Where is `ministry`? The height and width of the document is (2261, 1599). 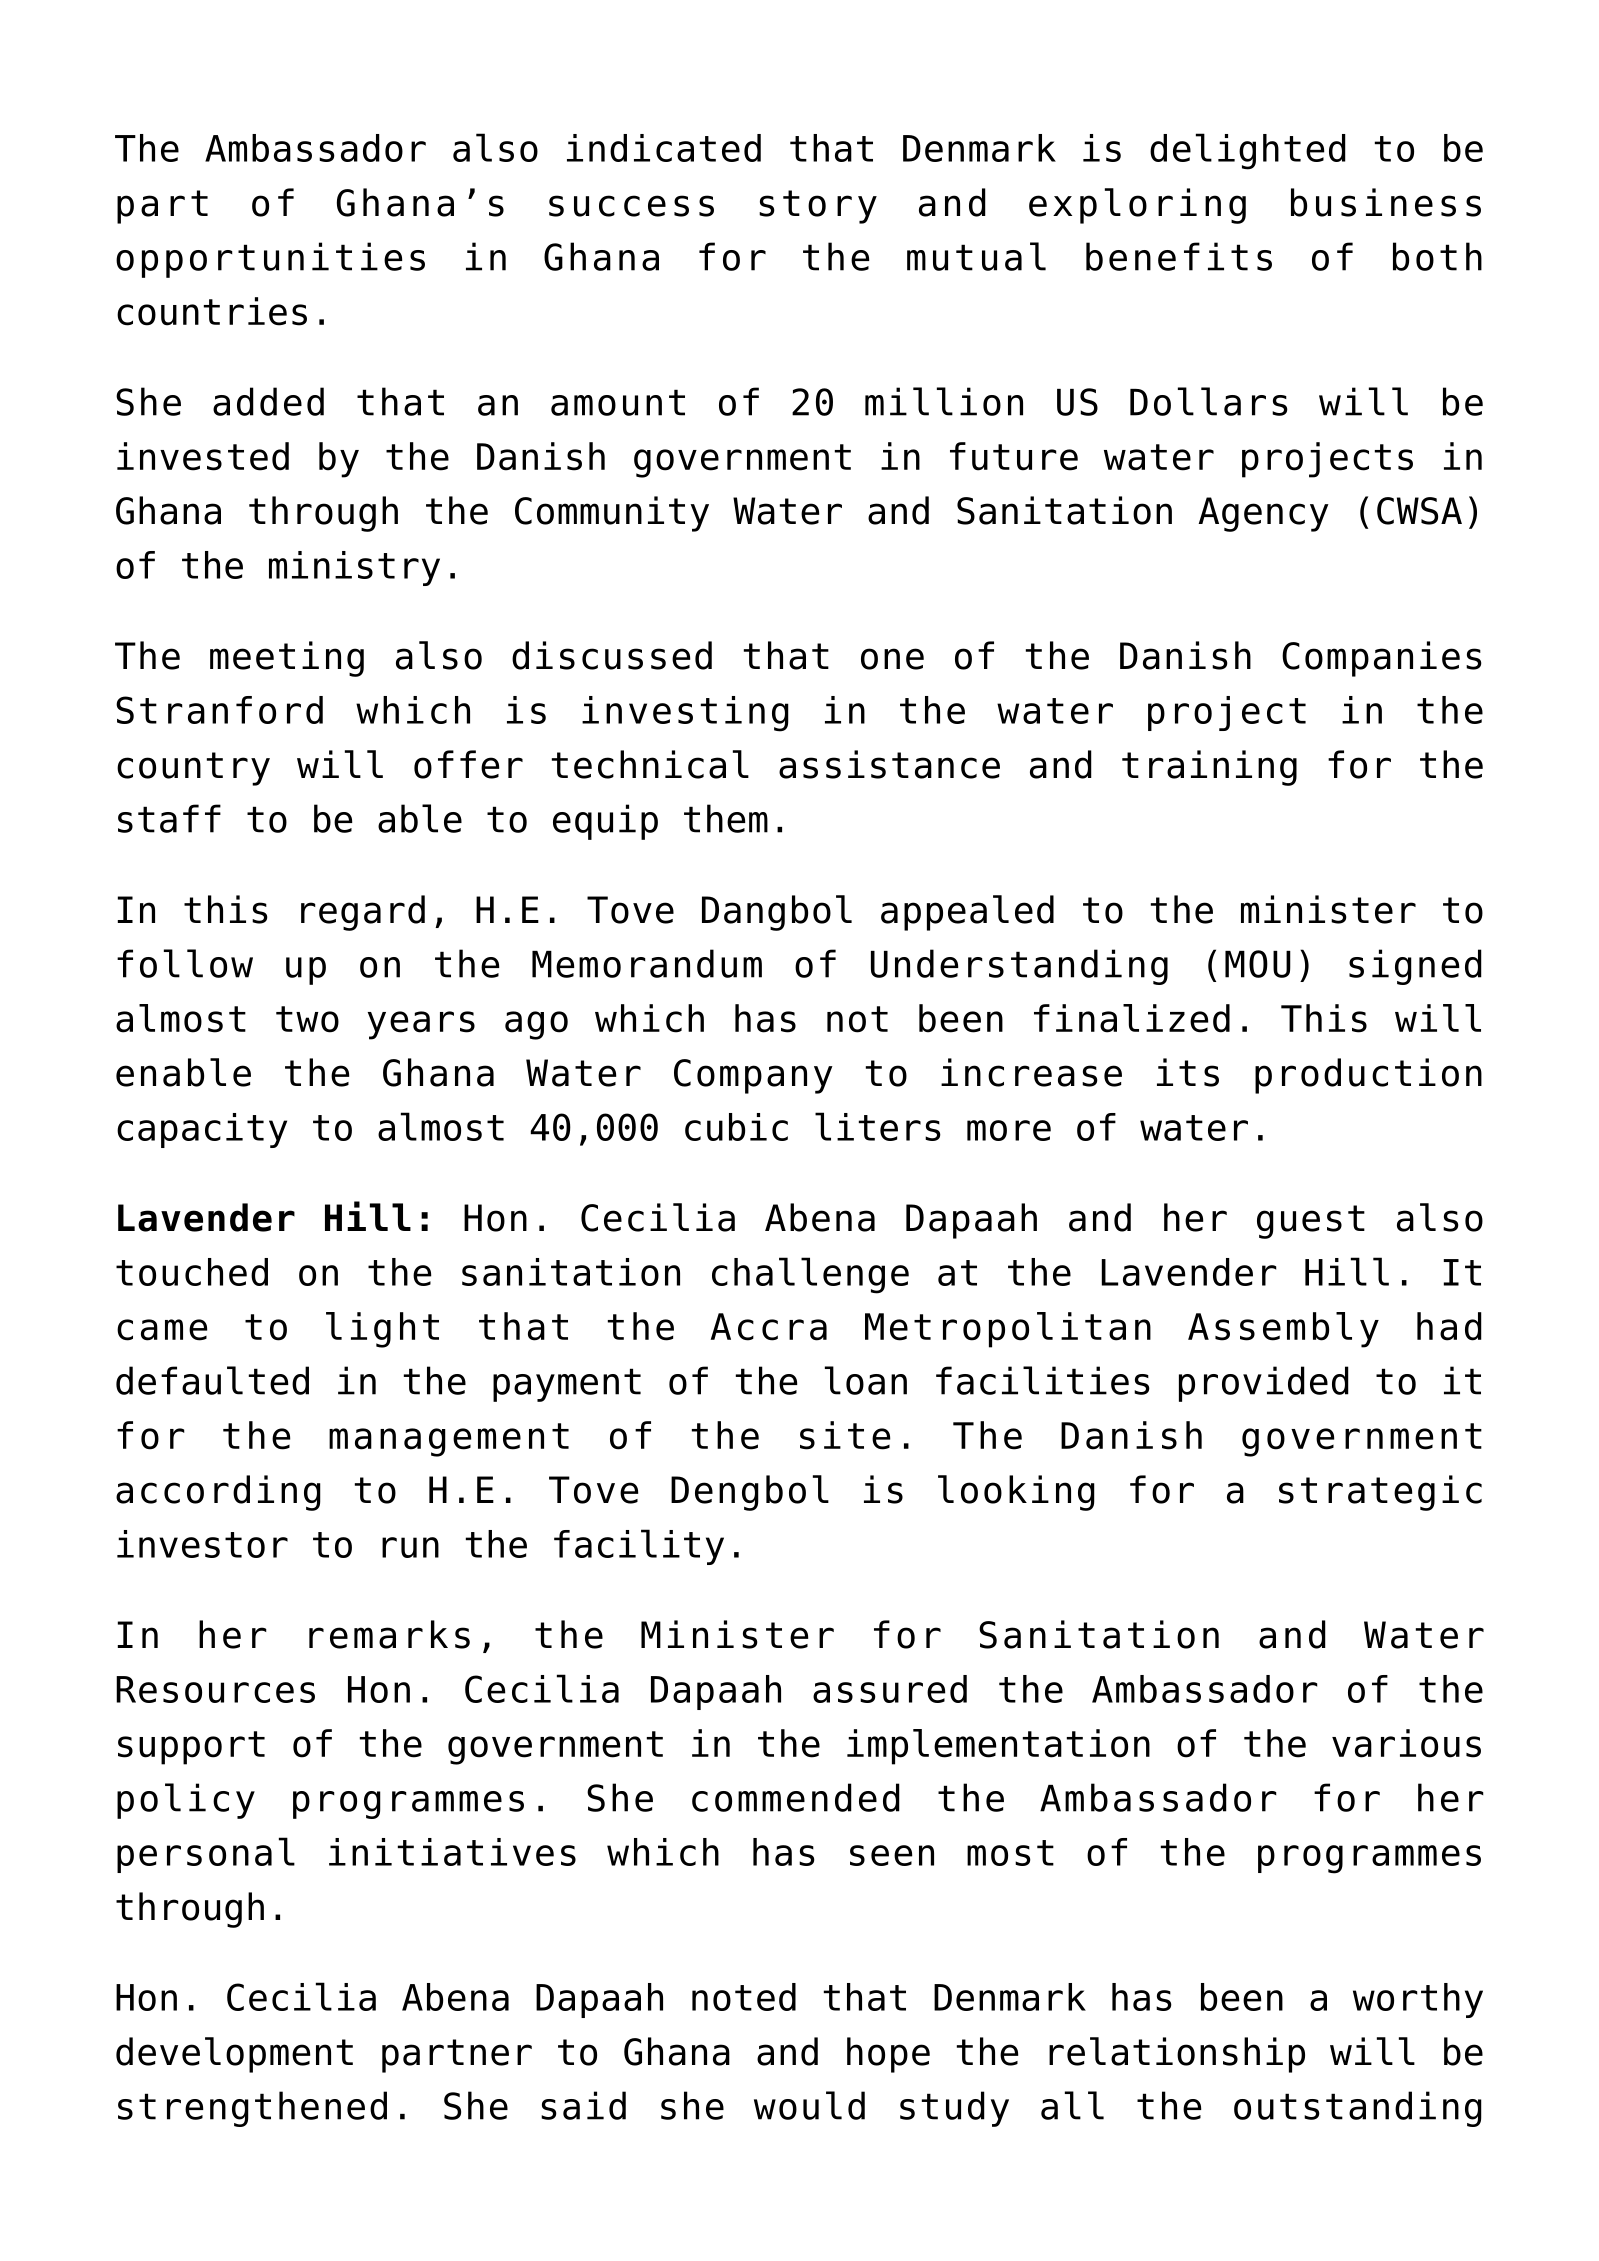
ministry is located at coordinates (354, 568).
